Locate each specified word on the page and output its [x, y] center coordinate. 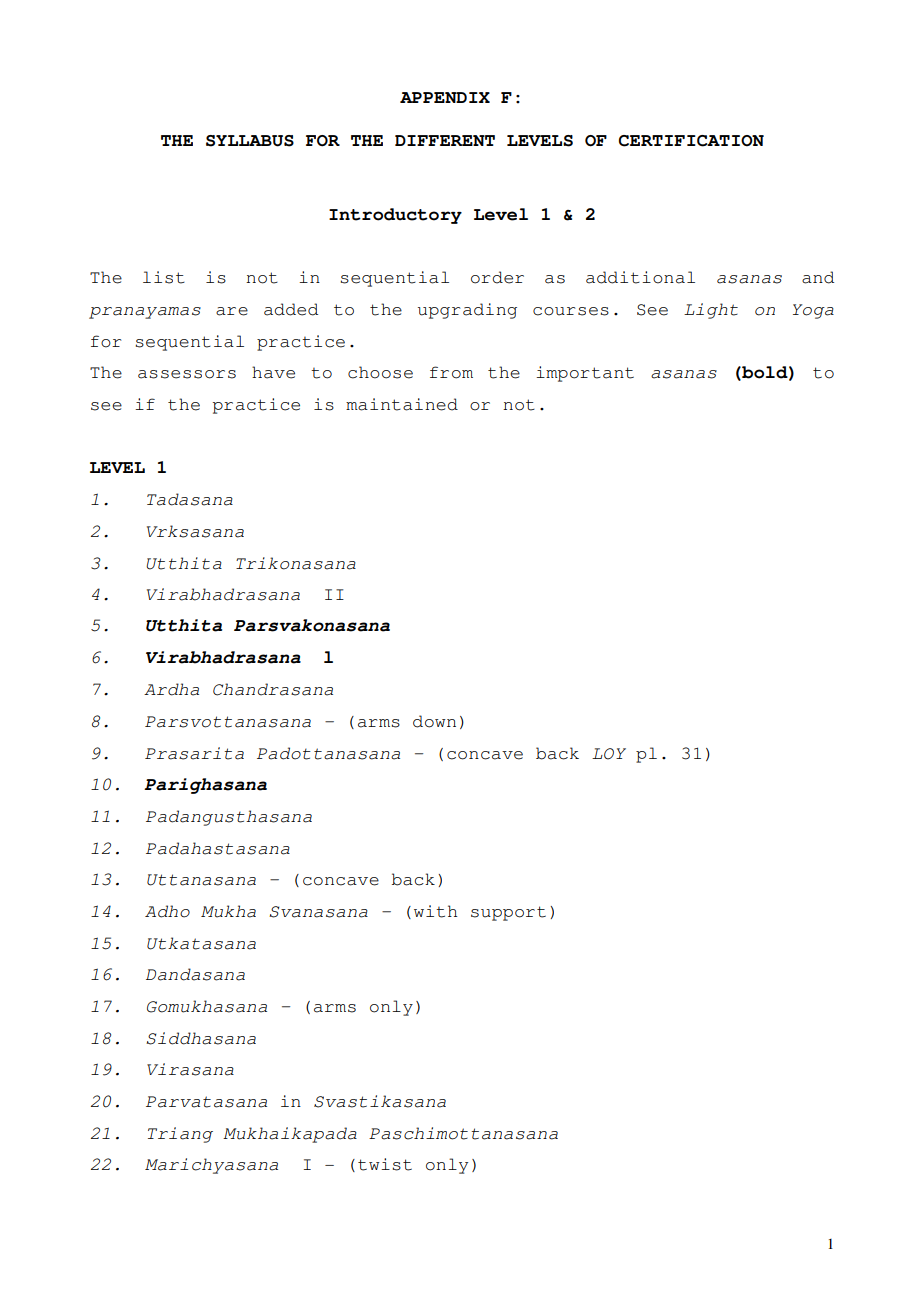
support [508, 913]
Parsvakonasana [312, 625]
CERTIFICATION [691, 141]
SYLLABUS [250, 141]
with [435, 911]
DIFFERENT [445, 140]
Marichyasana [211, 1166]
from [451, 372]
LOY [609, 754]
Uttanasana [201, 880]
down [434, 721]
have [273, 372]
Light [711, 311]
